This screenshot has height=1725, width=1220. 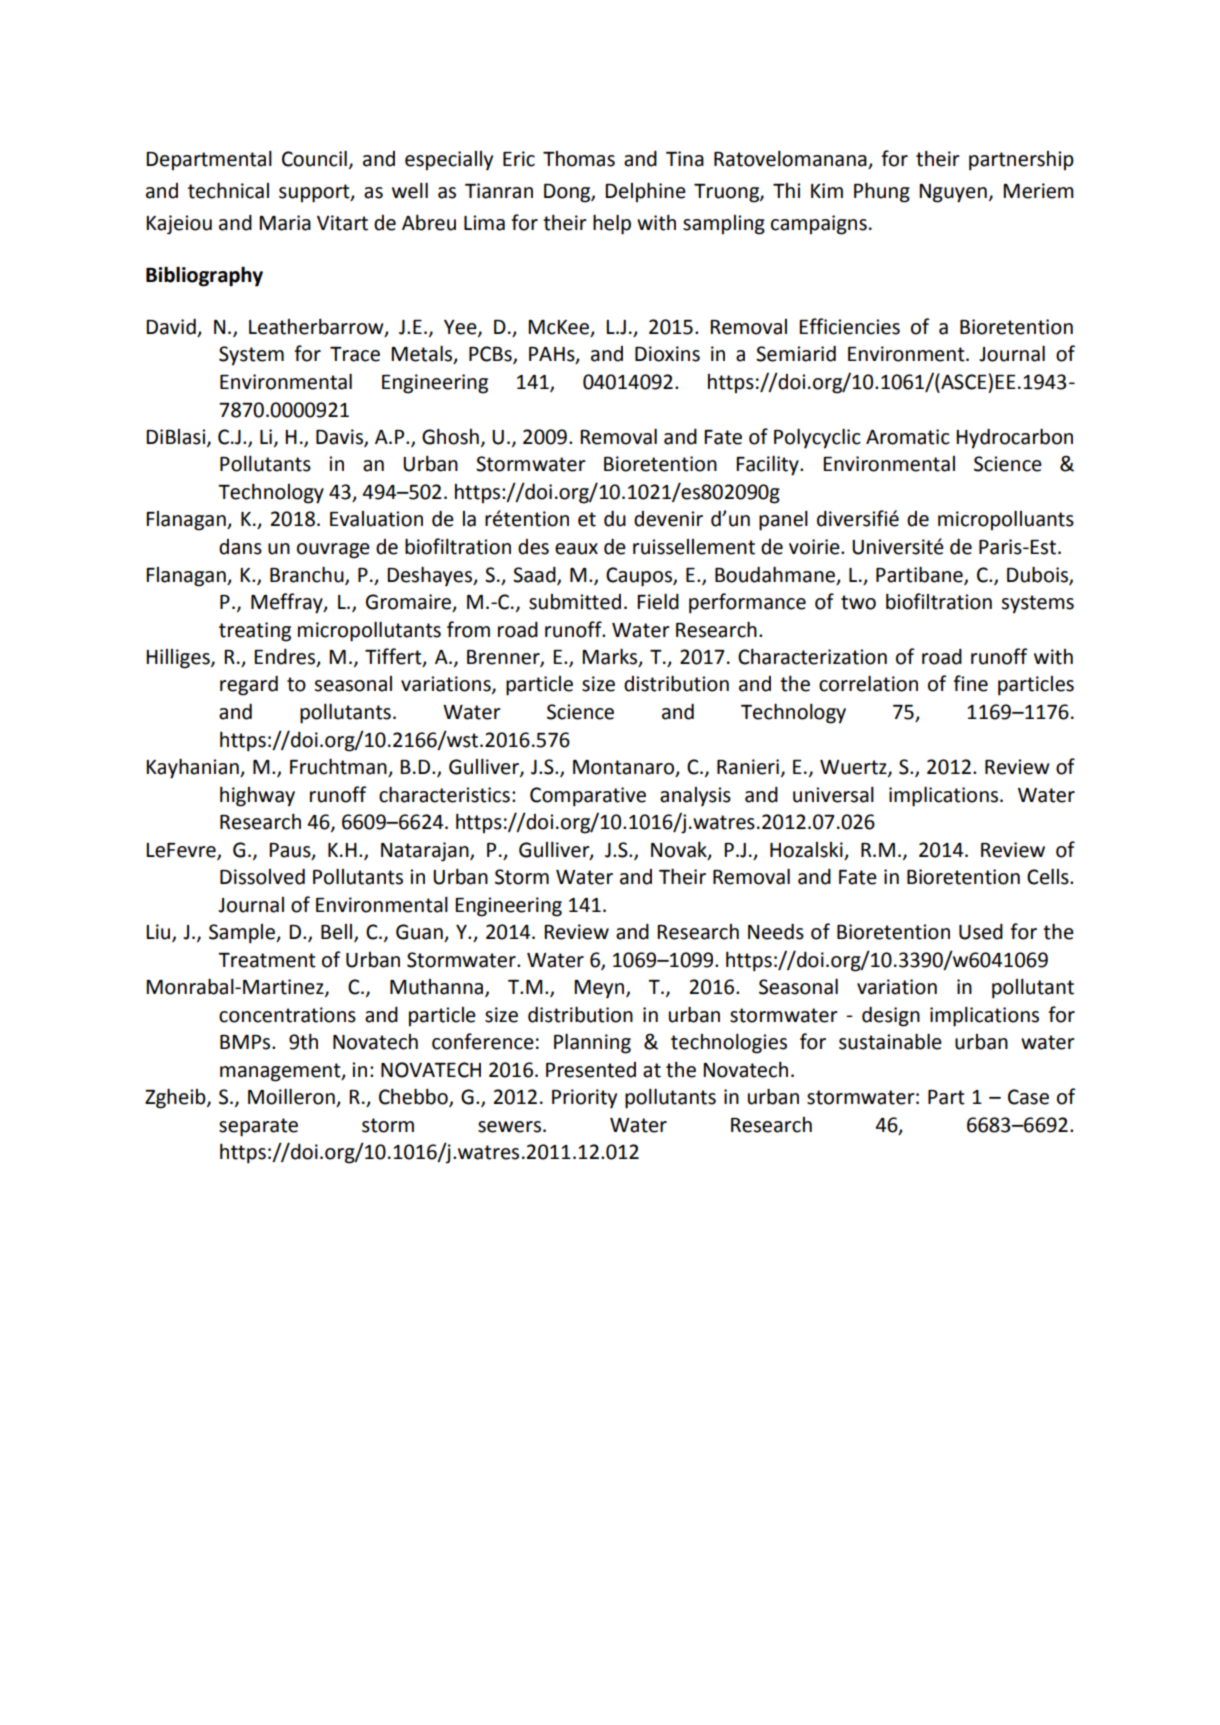 I want to click on Comparative, so click(x=588, y=797).
